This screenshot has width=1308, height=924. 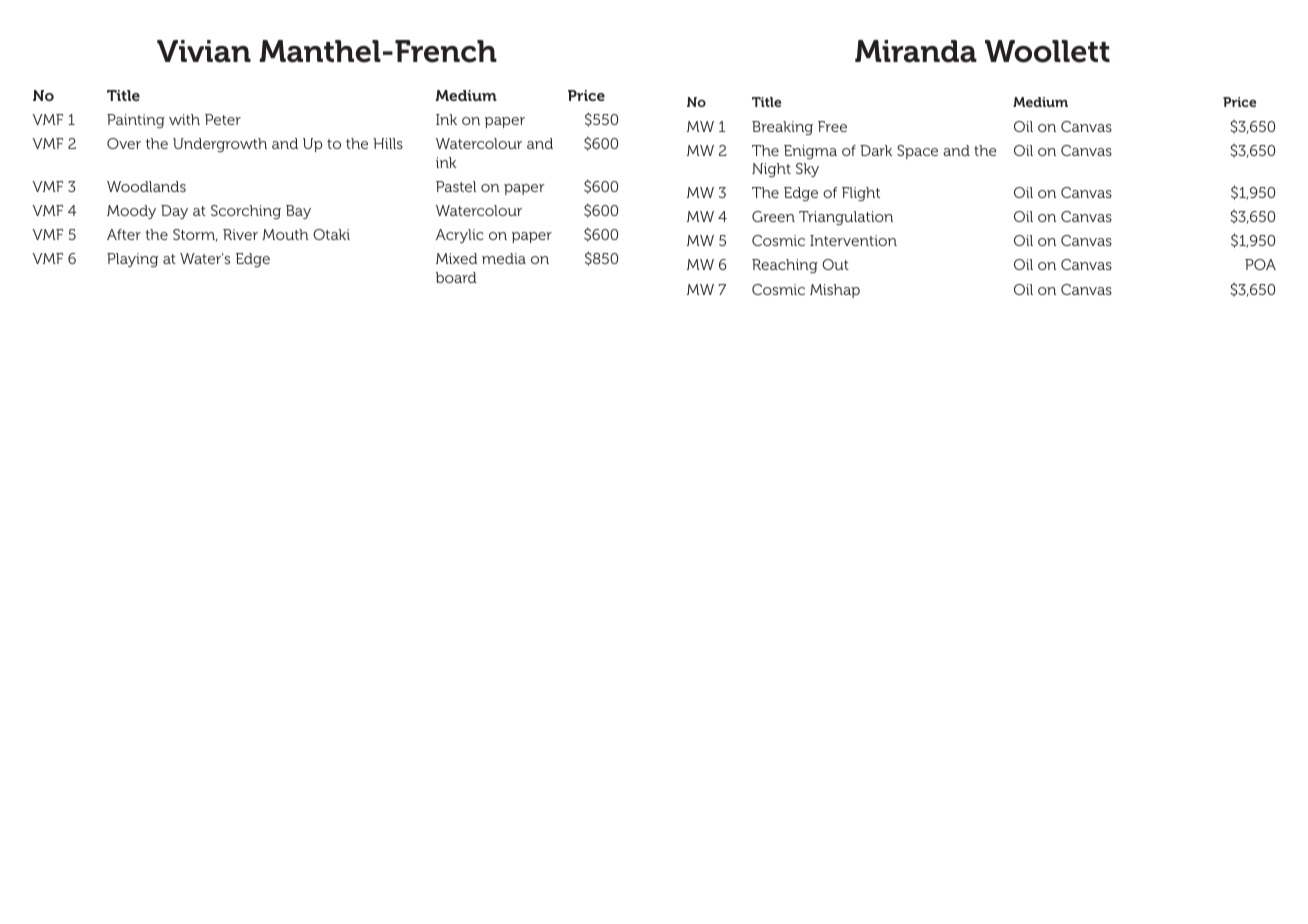 What do you see at coordinates (1260, 264) in the screenshot?
I see `POA` at bounding box center [1260, 264].
